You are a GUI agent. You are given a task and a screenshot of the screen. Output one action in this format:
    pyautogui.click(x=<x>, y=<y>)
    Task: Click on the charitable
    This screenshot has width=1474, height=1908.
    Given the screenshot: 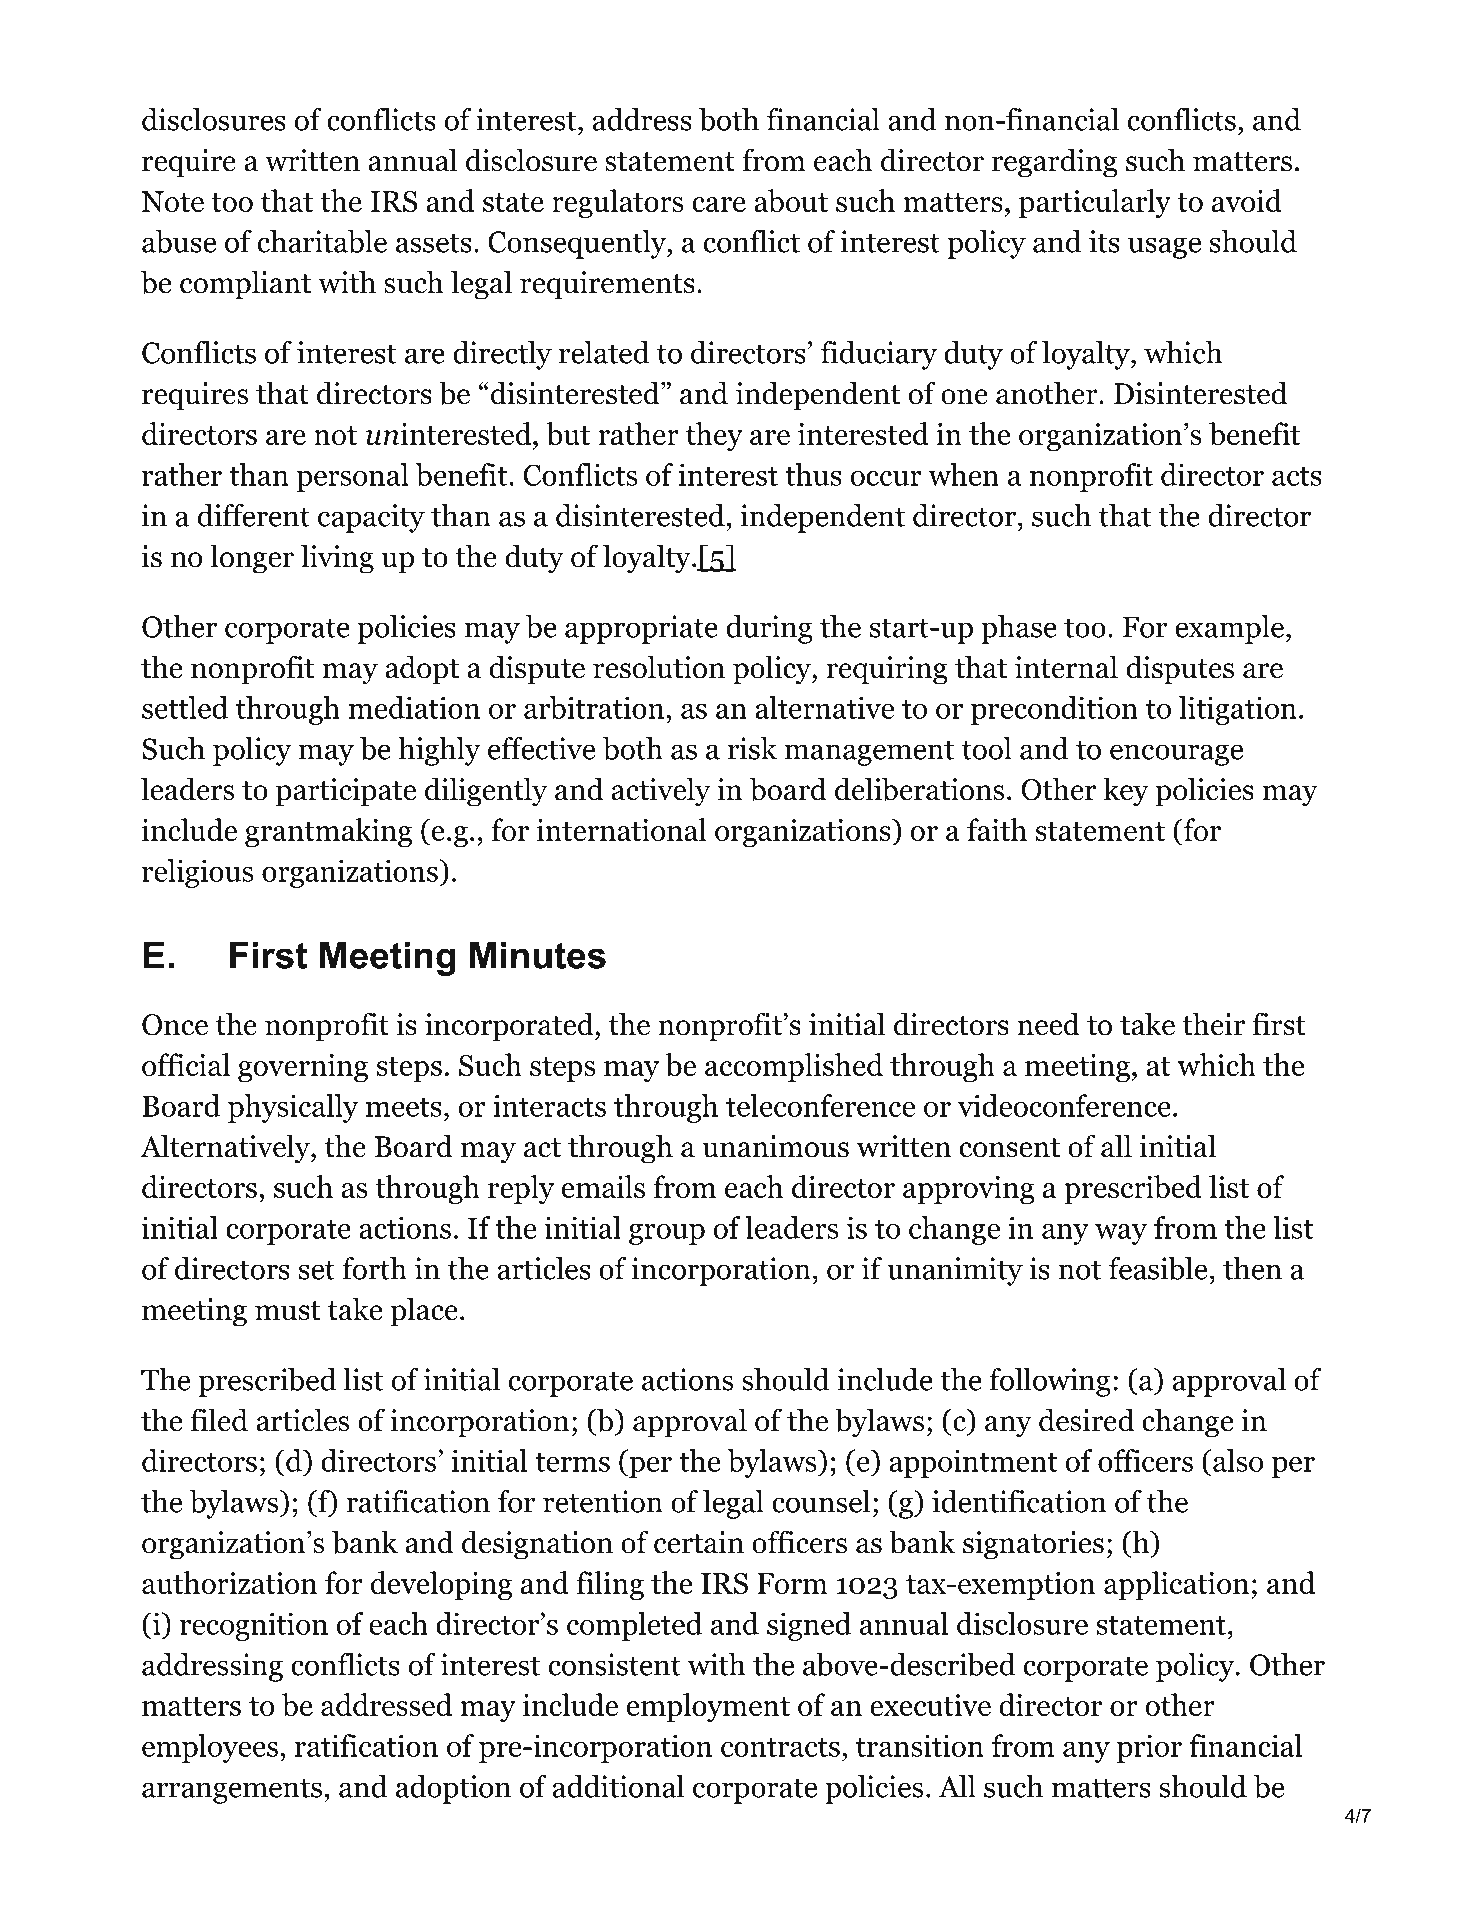 What is the action you would take?
    pyautogui.click(x=322, y=241)
